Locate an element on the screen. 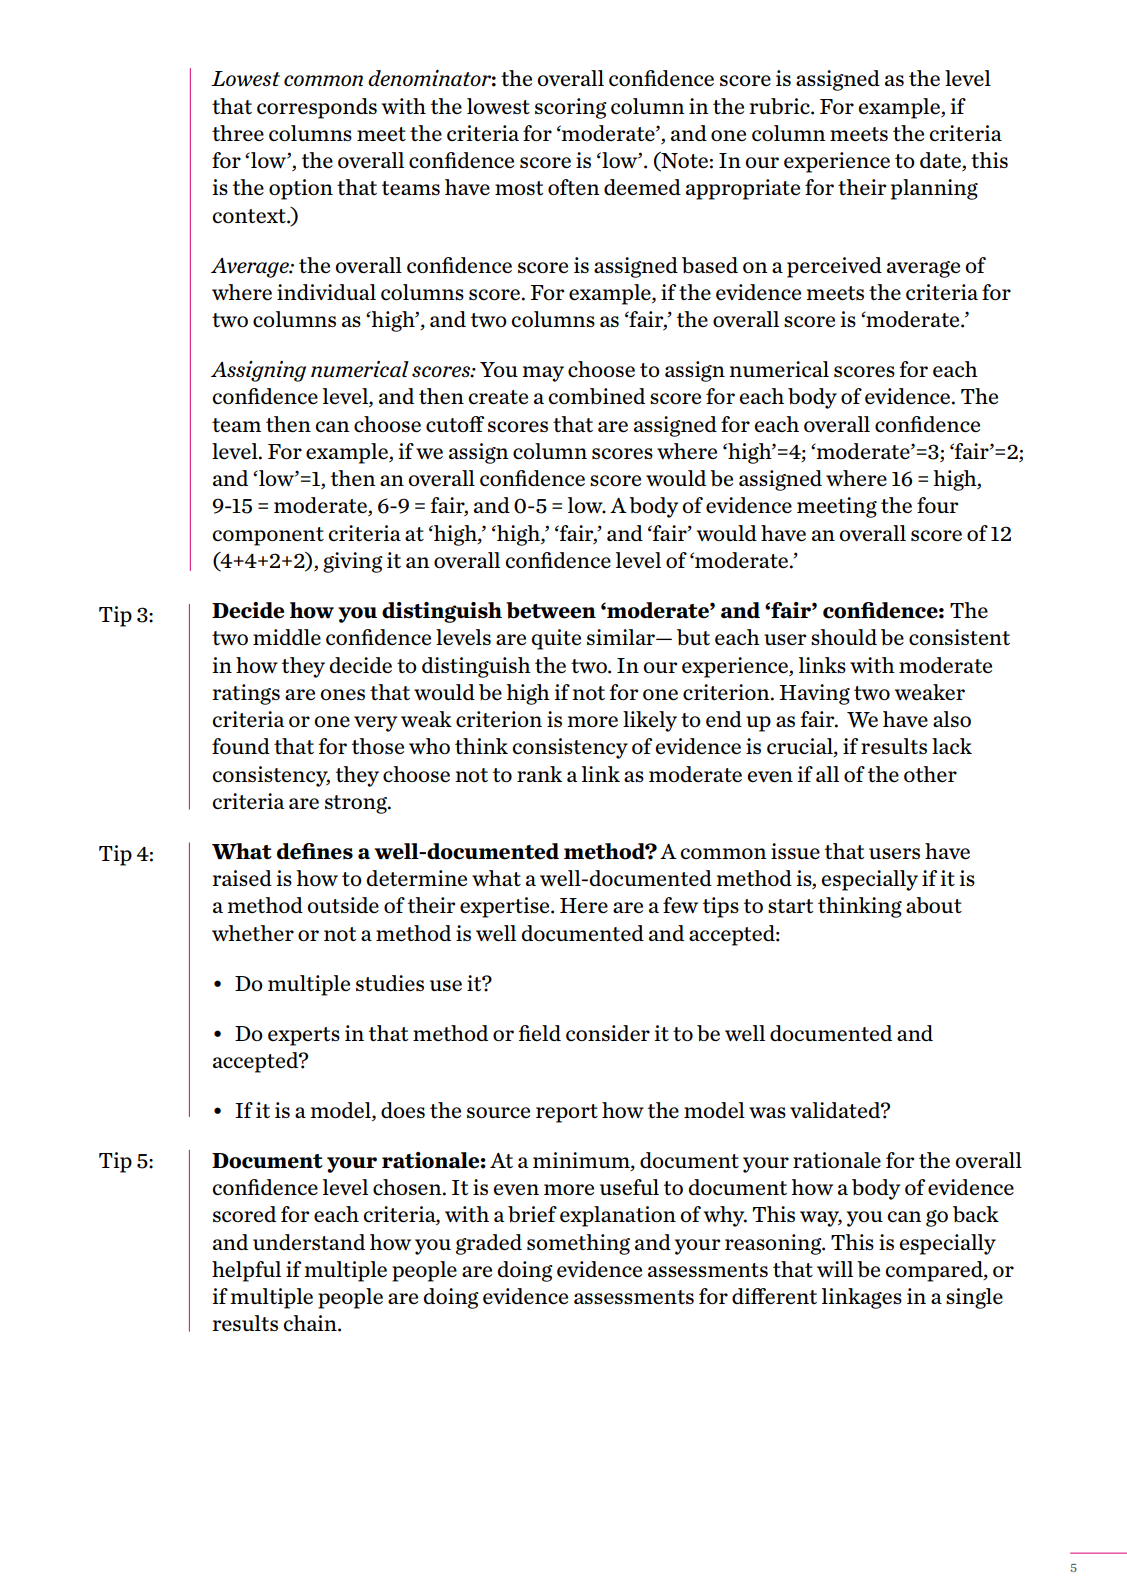 Image resolution: width=1127 pixels, height=1594 pixels. likely is located at coordinates (650, 721).
